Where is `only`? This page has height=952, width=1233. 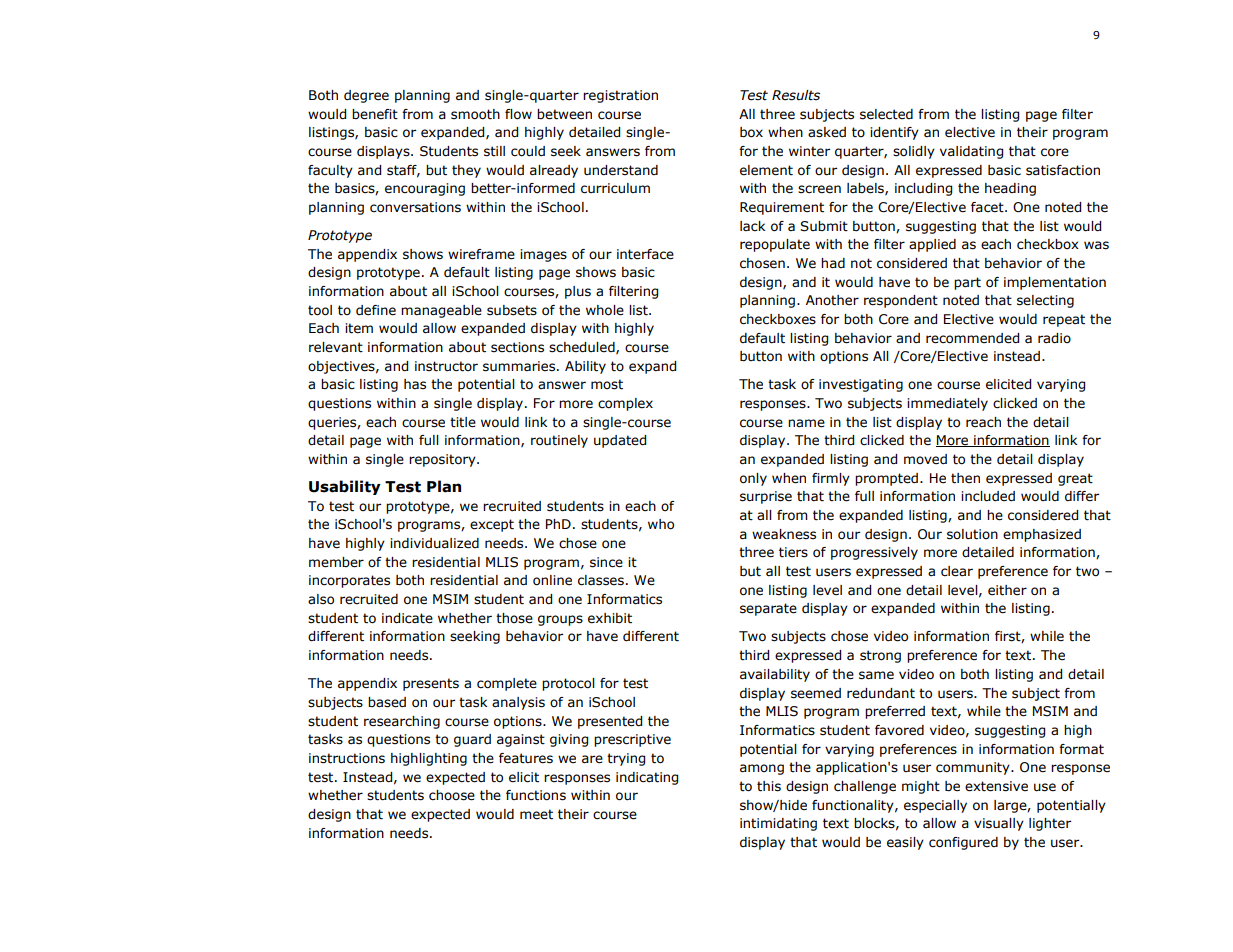 only is located at coordinates (753, 479).
